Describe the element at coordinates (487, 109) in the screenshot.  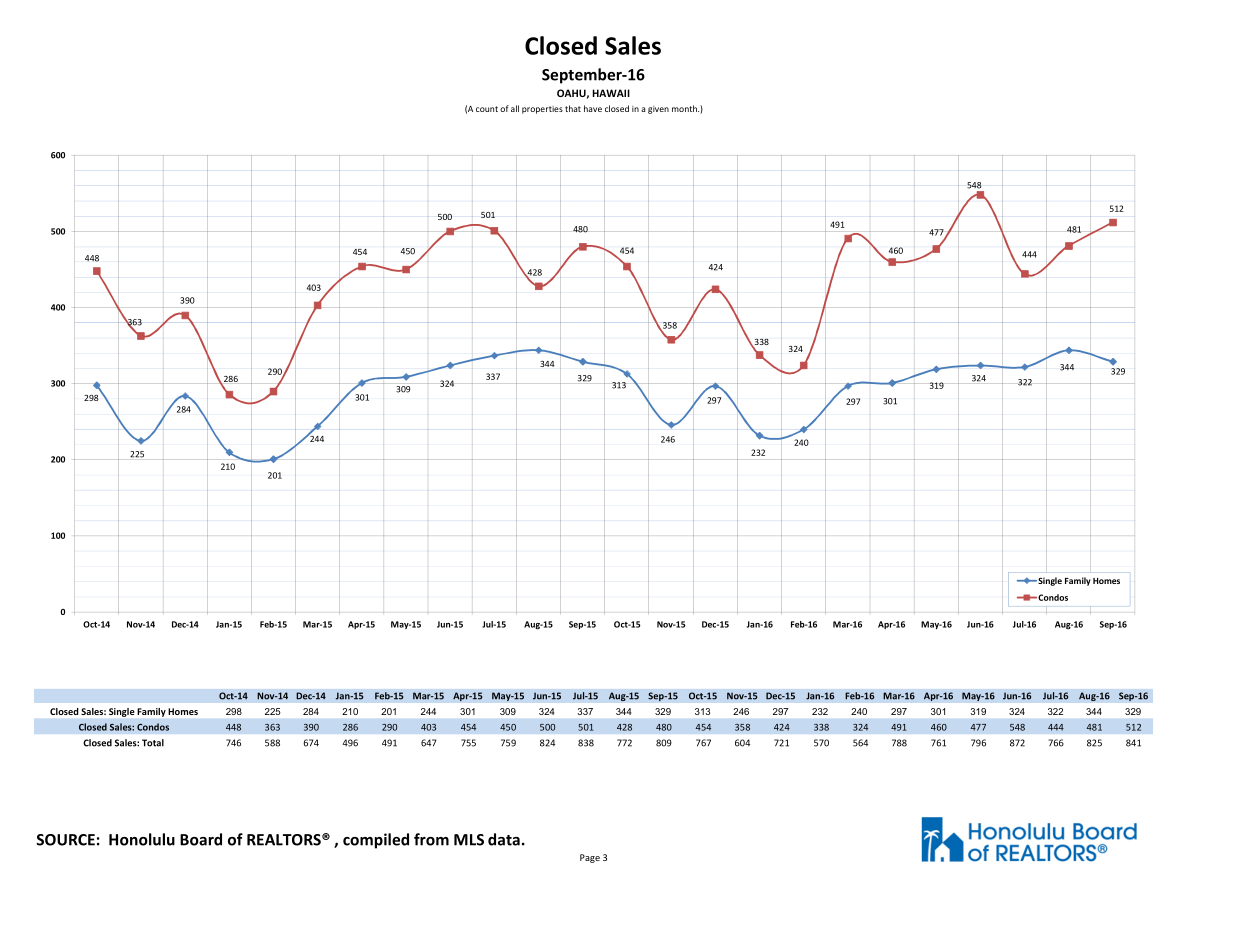
I see `count` at that location.
